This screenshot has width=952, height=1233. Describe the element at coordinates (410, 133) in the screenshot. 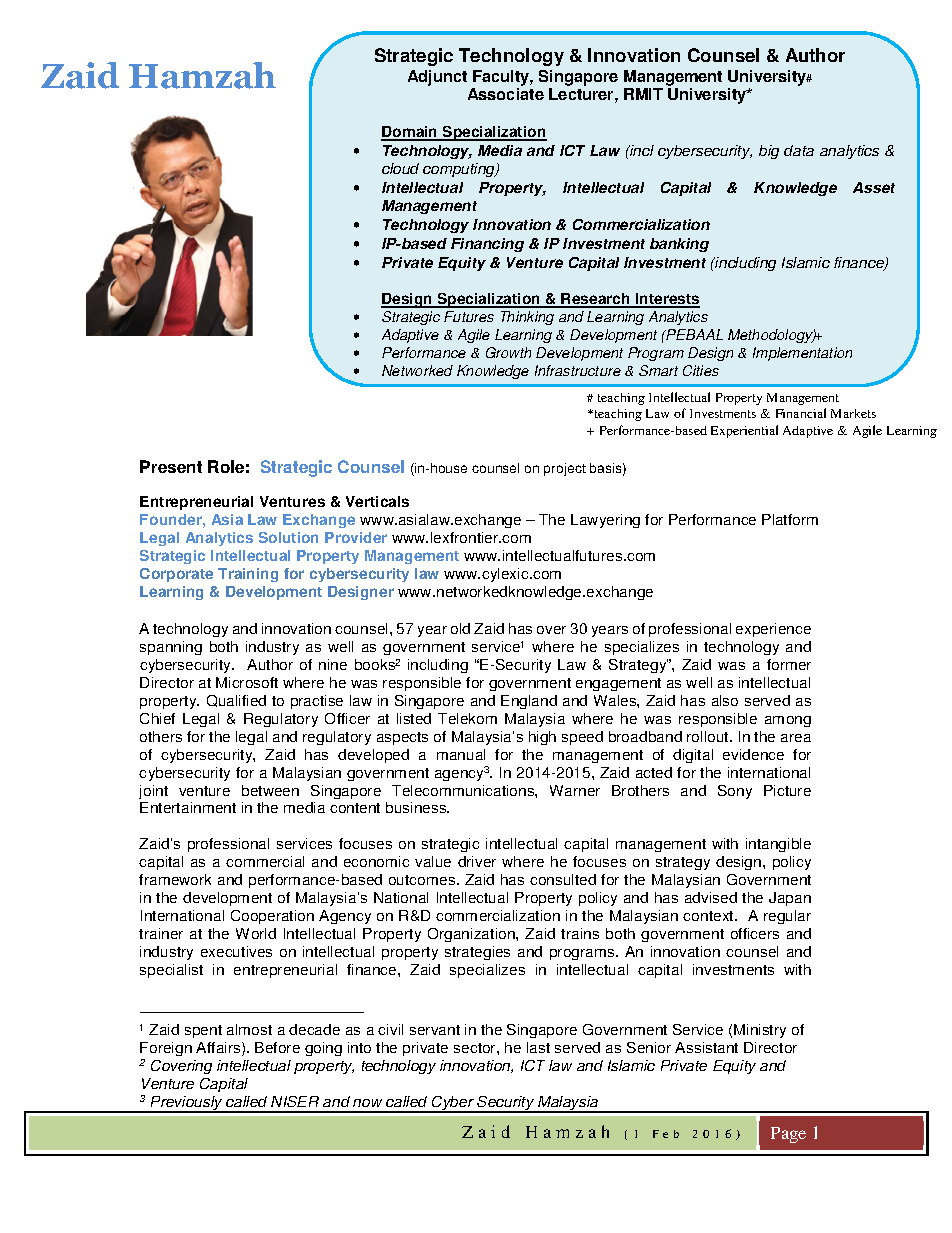

I see `Domain` at that location.
